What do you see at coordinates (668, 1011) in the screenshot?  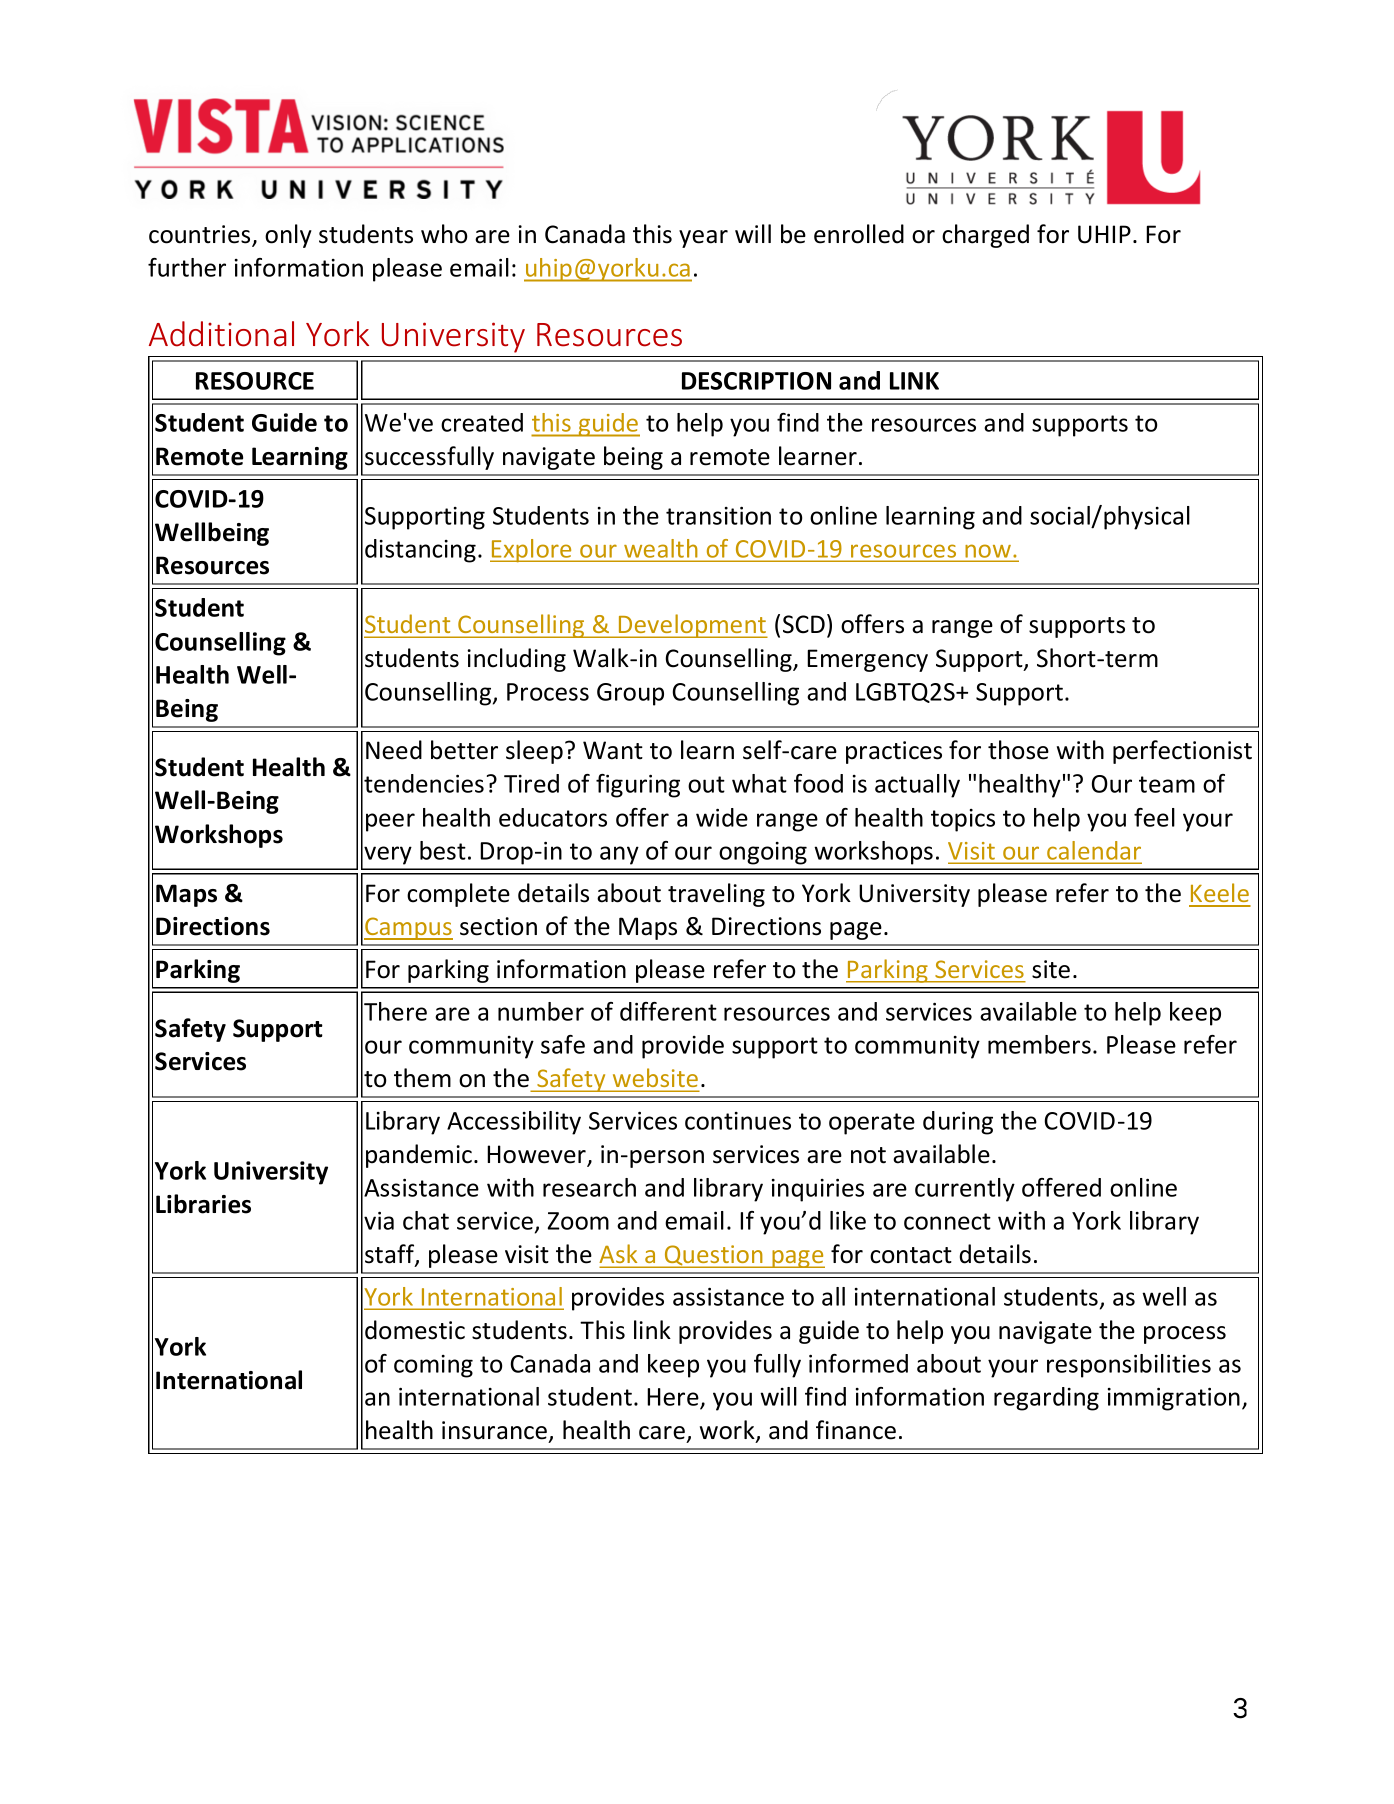 I see `different` at bounding box center [668, 1011].
